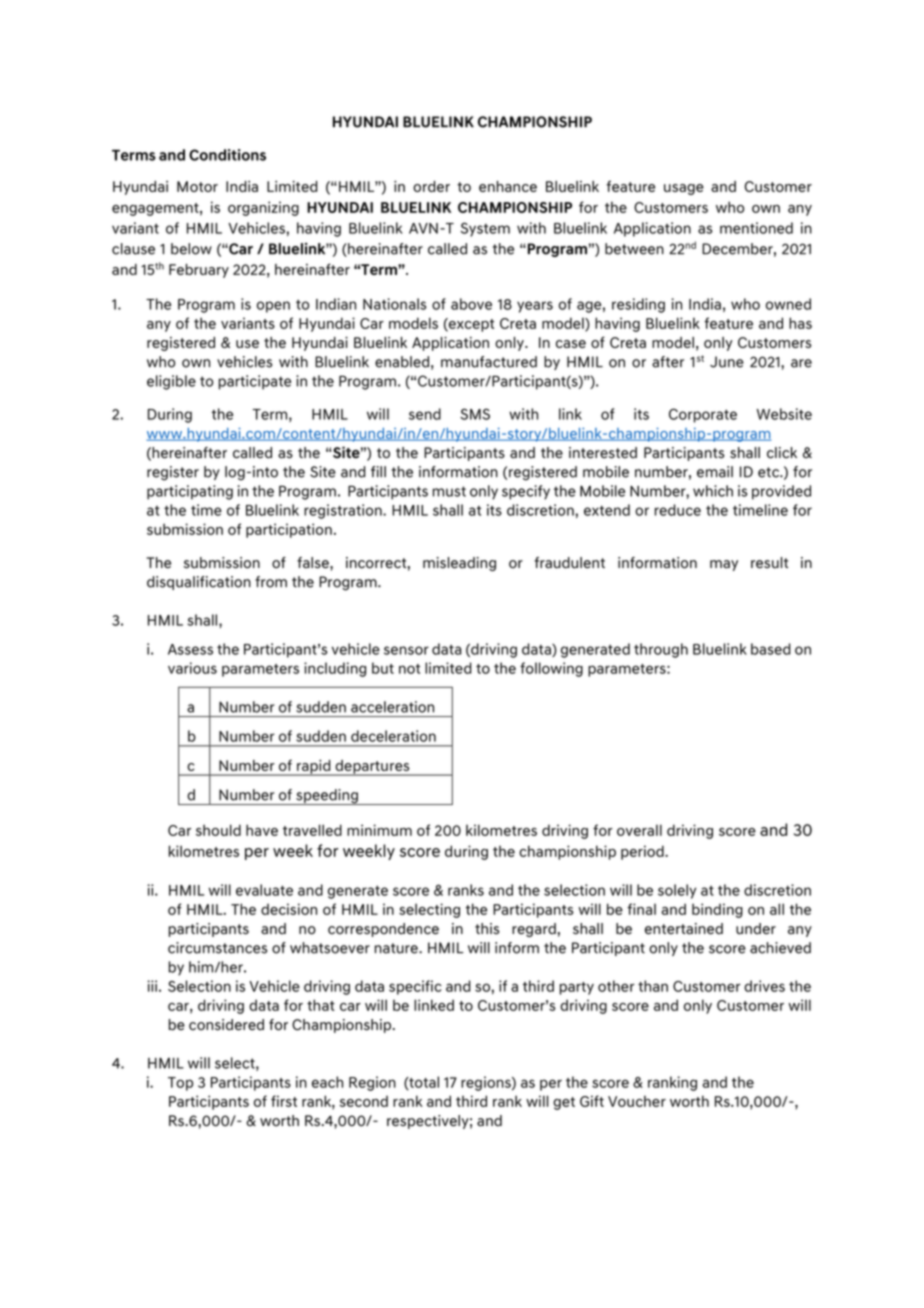  Describe the element at coordinates (218, 830) in the page. I see `should` at that location.
